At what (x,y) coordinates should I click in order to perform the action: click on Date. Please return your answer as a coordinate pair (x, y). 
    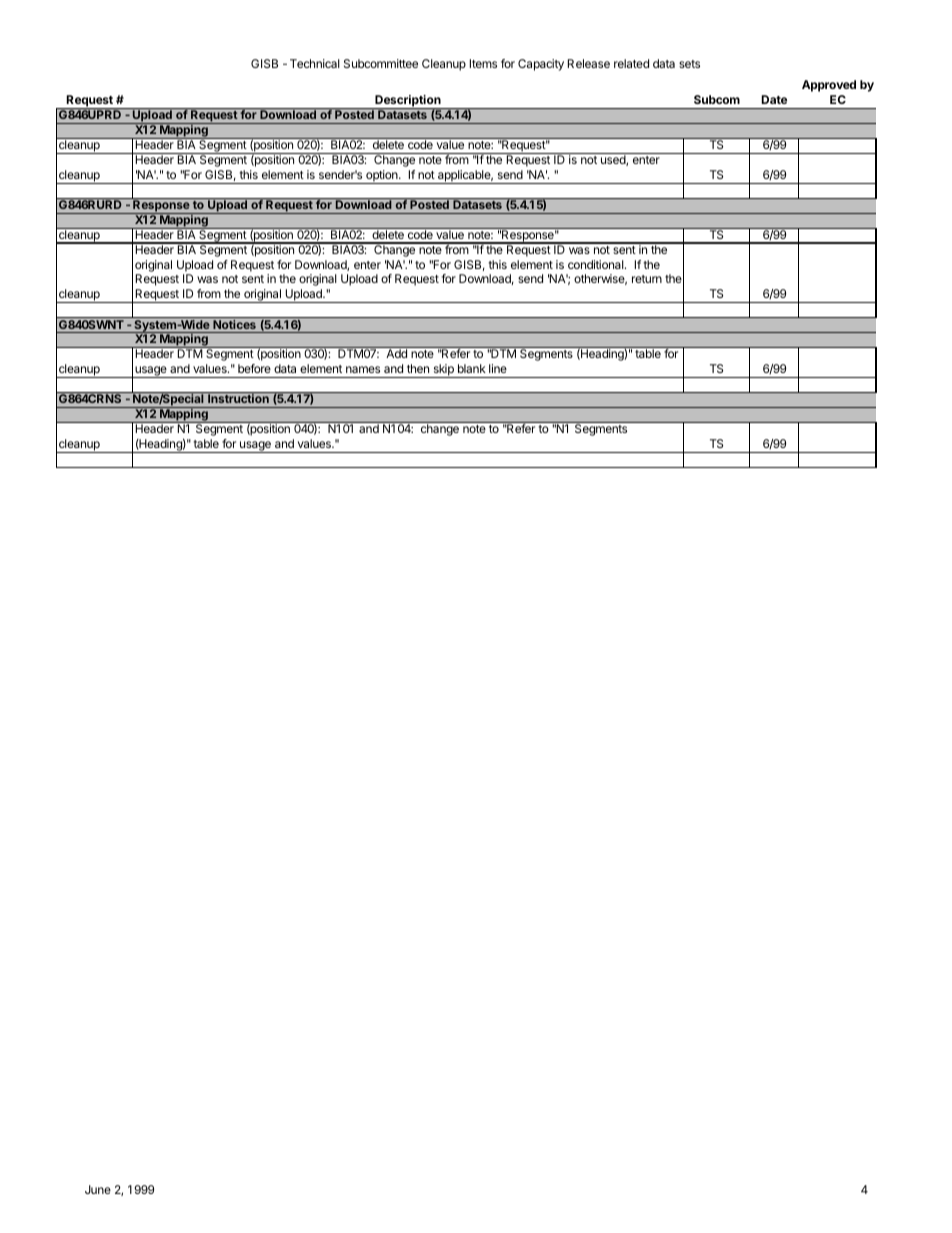
    Looking at the image, I should click on (774, 99).
